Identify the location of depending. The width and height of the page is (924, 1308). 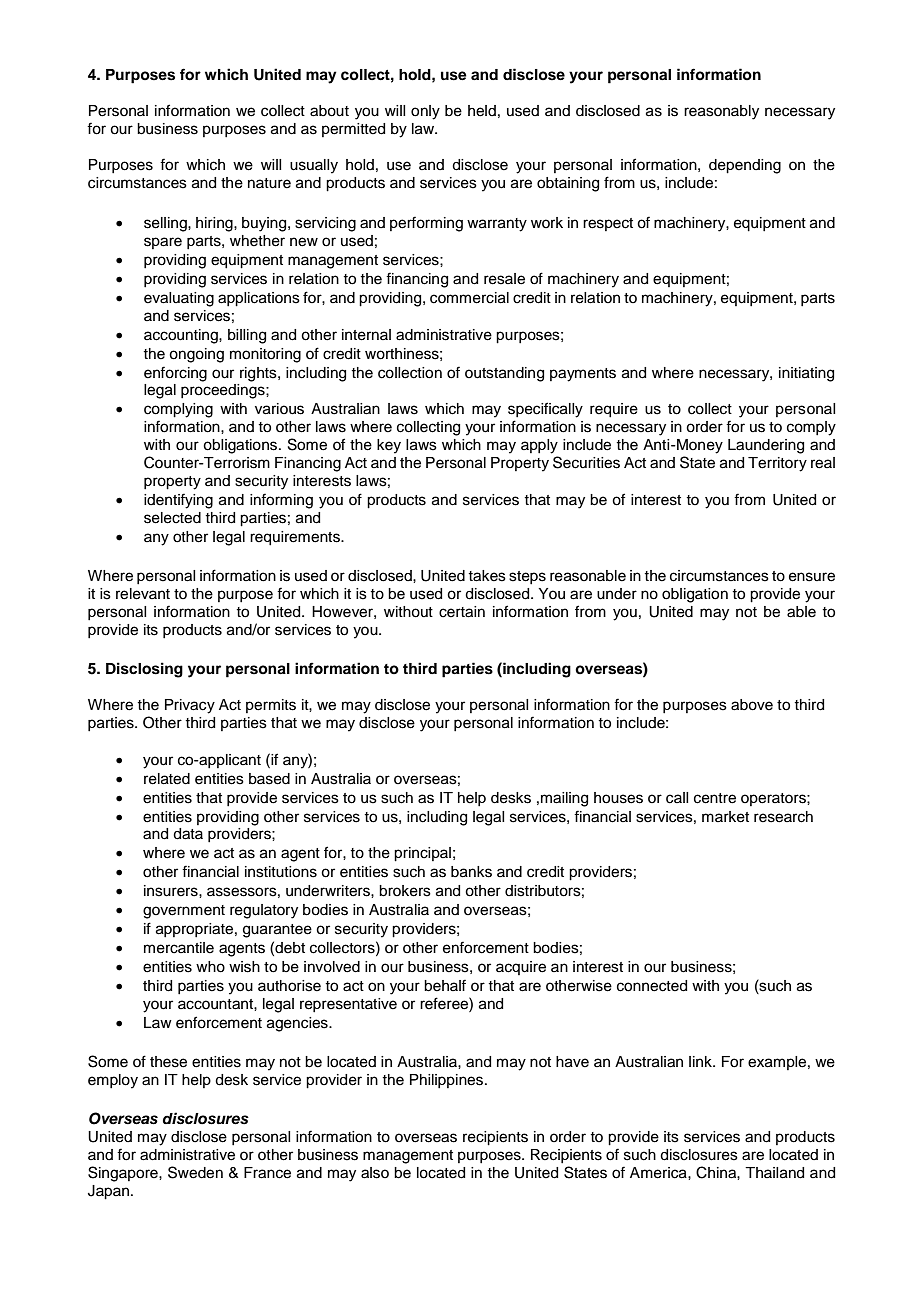
(745, 166).
